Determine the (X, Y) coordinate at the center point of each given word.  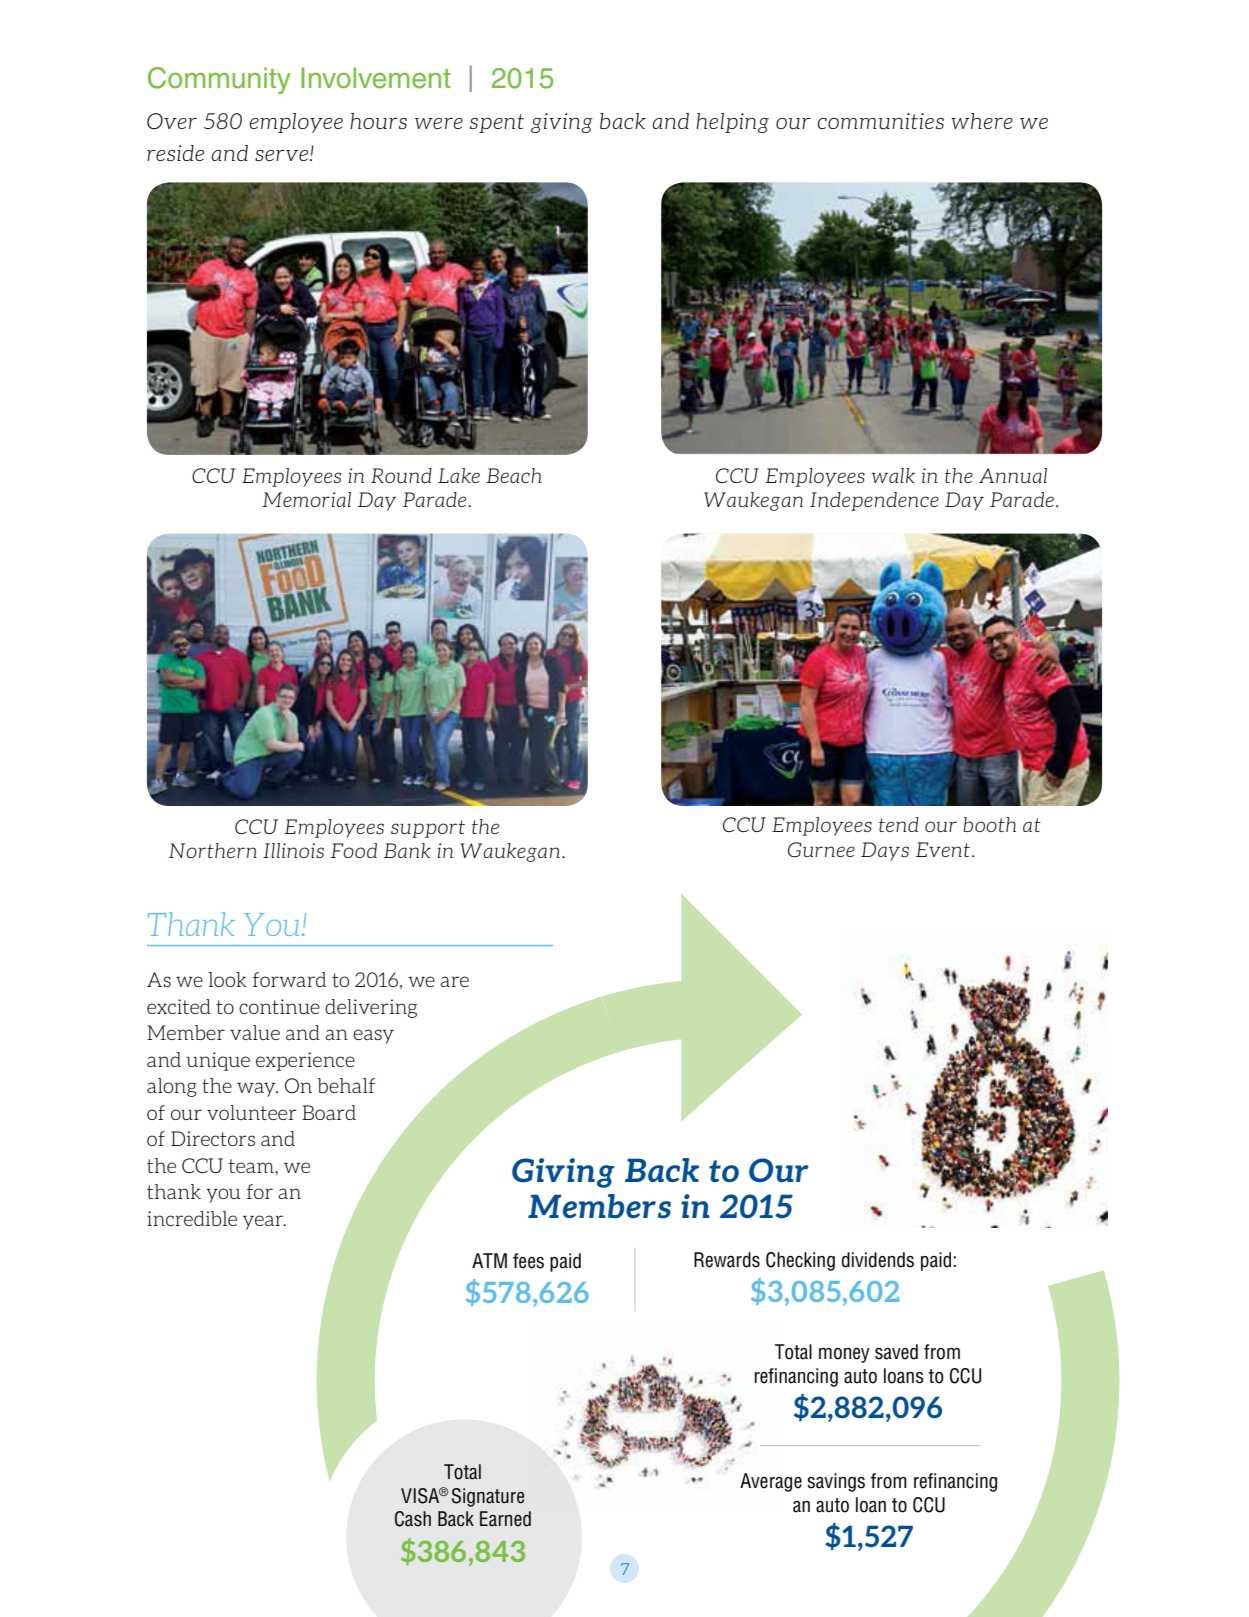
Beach (514, 475)
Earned (505, 1519)
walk (893, 475)
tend (899, 824)
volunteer (252, 1112)
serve (283, 155)
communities (881, 121)
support (428, 829)
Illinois (293, 850)
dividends (878, 1260)
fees (528, 1261)
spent (497, 123)
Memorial (306, 499)
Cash (413, 1519)
